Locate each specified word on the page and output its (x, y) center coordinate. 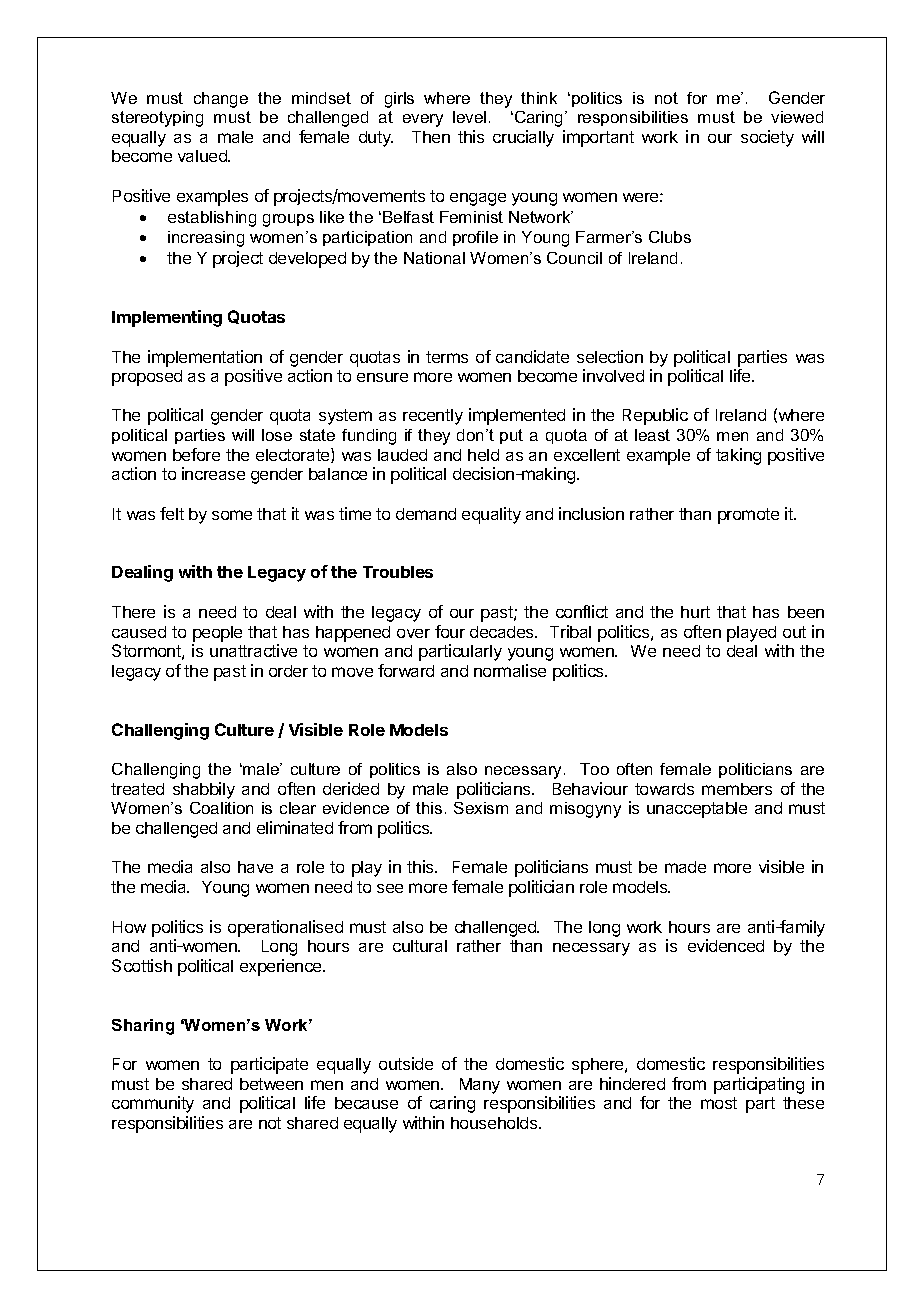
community (153, 1104)
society (767, 138)
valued (203, 156)
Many (480, 1086)
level (469, 117)
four (450, 631)
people (217, 634)
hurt (695, 612)
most (719, 1103)
